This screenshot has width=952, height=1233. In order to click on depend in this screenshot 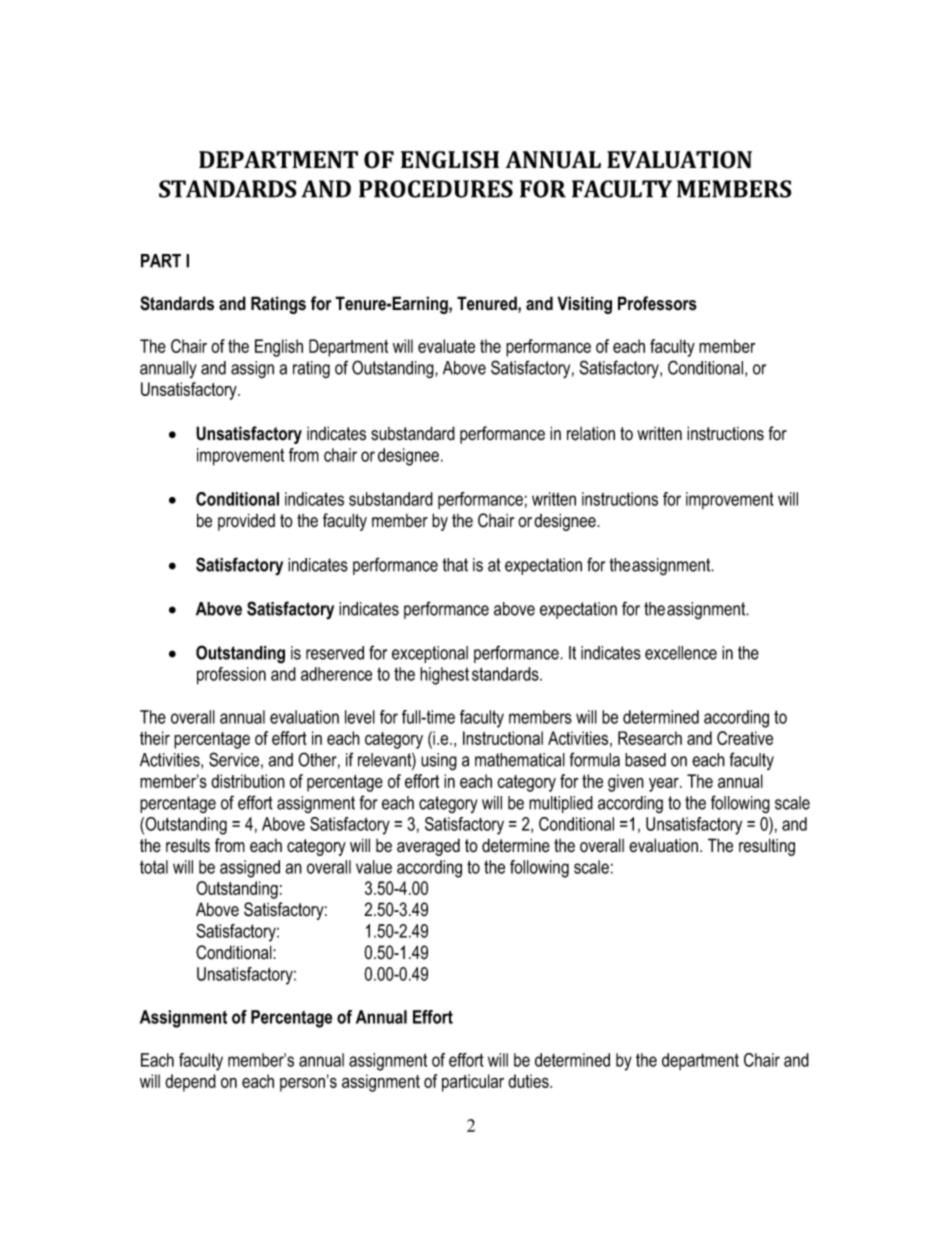, I will do `click(190, 1083)`.
